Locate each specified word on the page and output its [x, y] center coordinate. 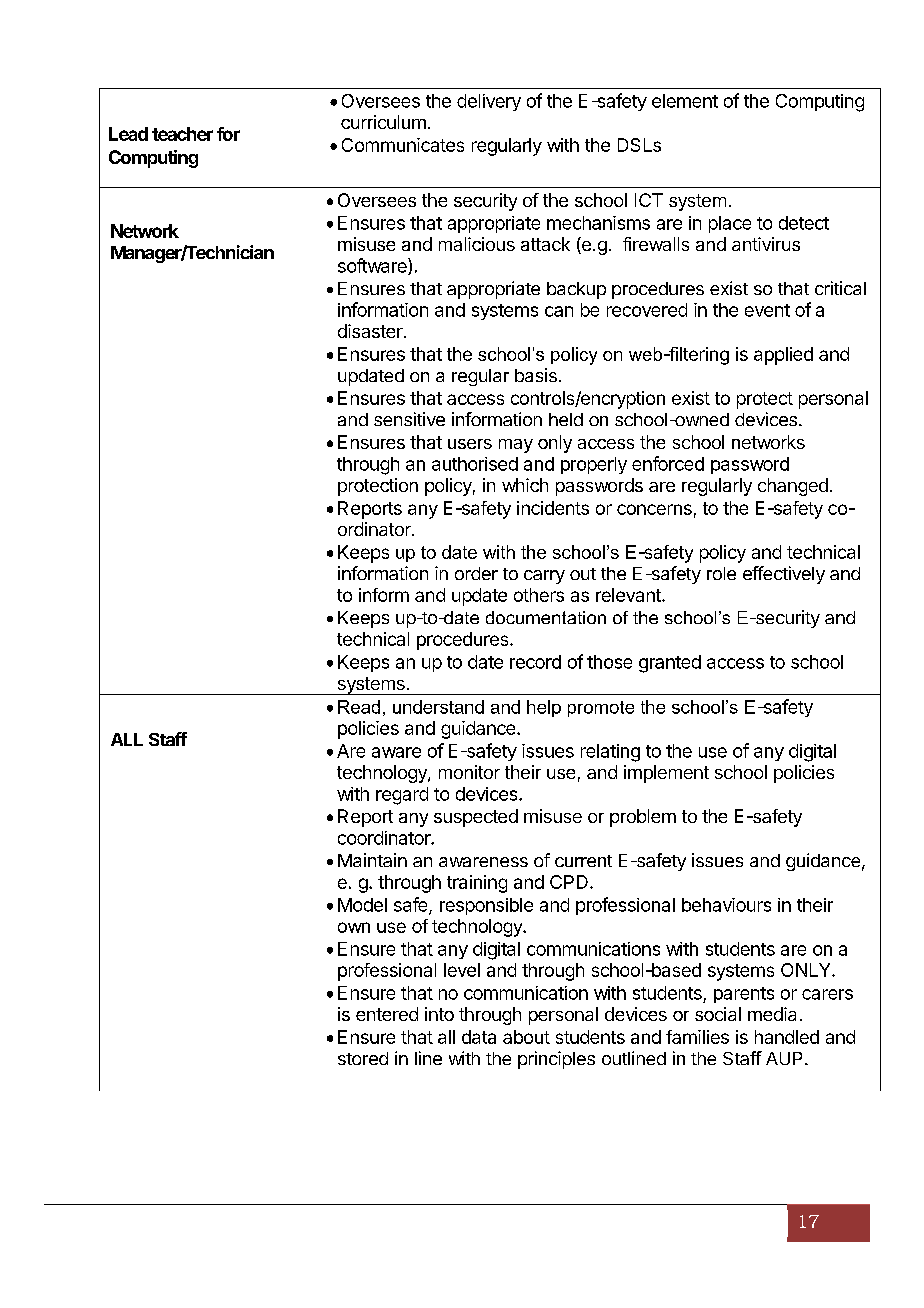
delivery [489, 102]
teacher [182, 134]
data [479, 1037]
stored [363, 1058]
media [772, 1014]
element [685, 101]
